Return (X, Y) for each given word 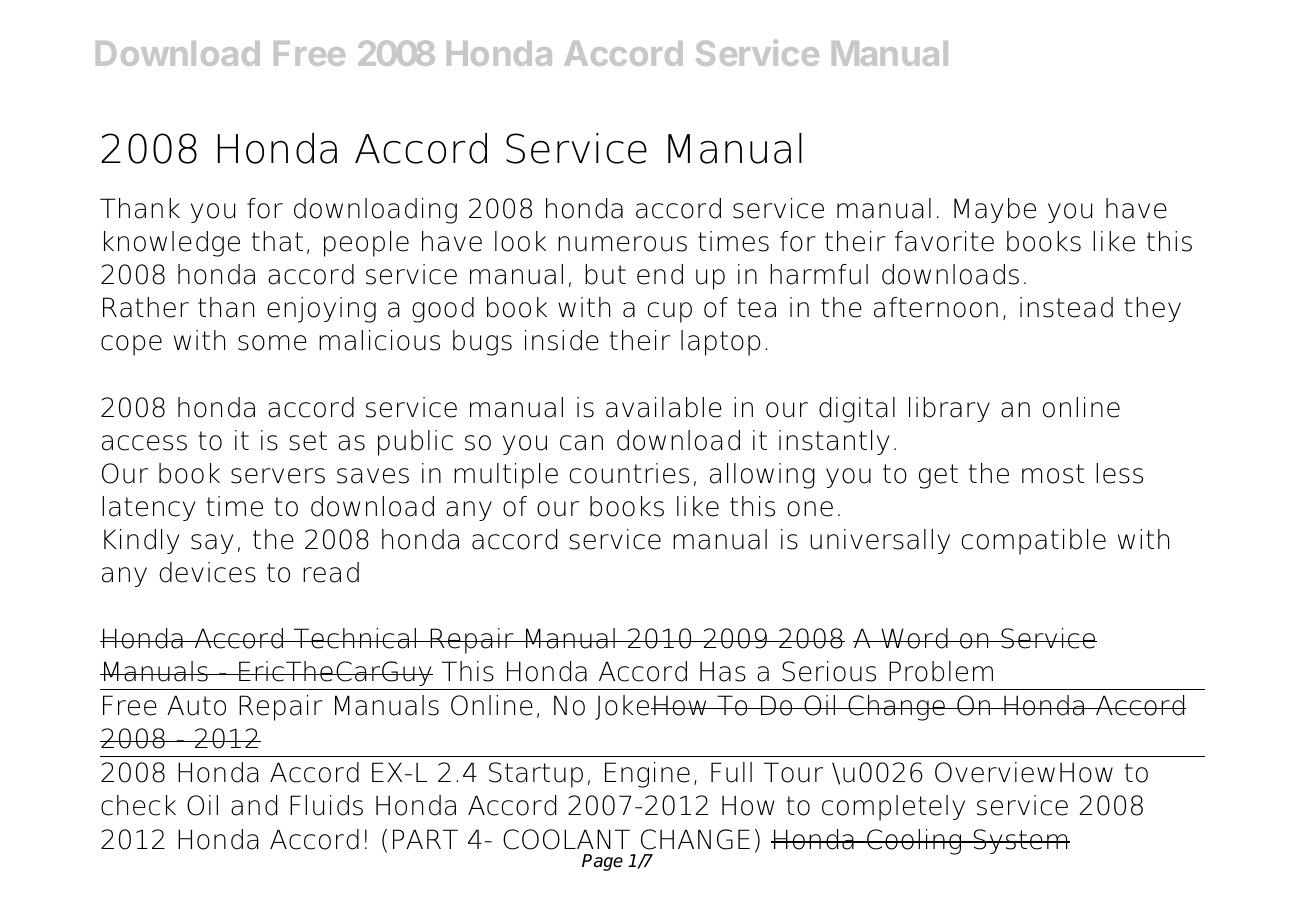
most (1053, 474)
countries (629, 473)
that (277, 241)
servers (278, 476)
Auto (196, 705)
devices (207, 572)
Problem (941, 671)
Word (914, 638)
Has (723, 671)
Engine (647, 775)
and (254, 805)
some (272, 343)
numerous (622, 244)
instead (1066, 307)
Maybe (995, 210)
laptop (720, 343)
